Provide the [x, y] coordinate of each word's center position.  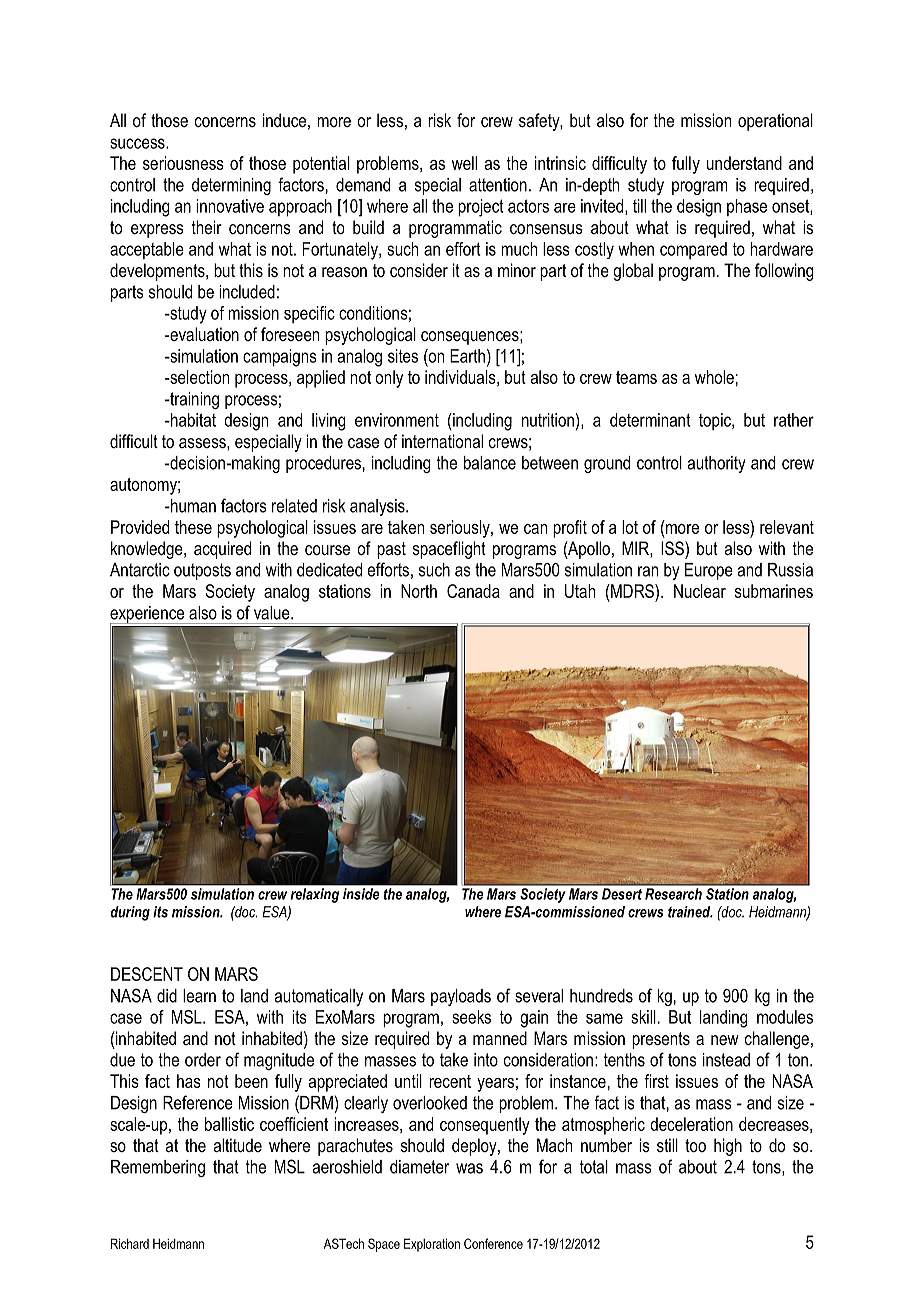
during [130, 913]
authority [717, 464]
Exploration [432, 1245]
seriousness [183, 163]
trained [690, 912]
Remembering [158, 1168]
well [464, 163]
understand [744, 163]
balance [490, 463]
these [193, 527]
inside [361, 894]
